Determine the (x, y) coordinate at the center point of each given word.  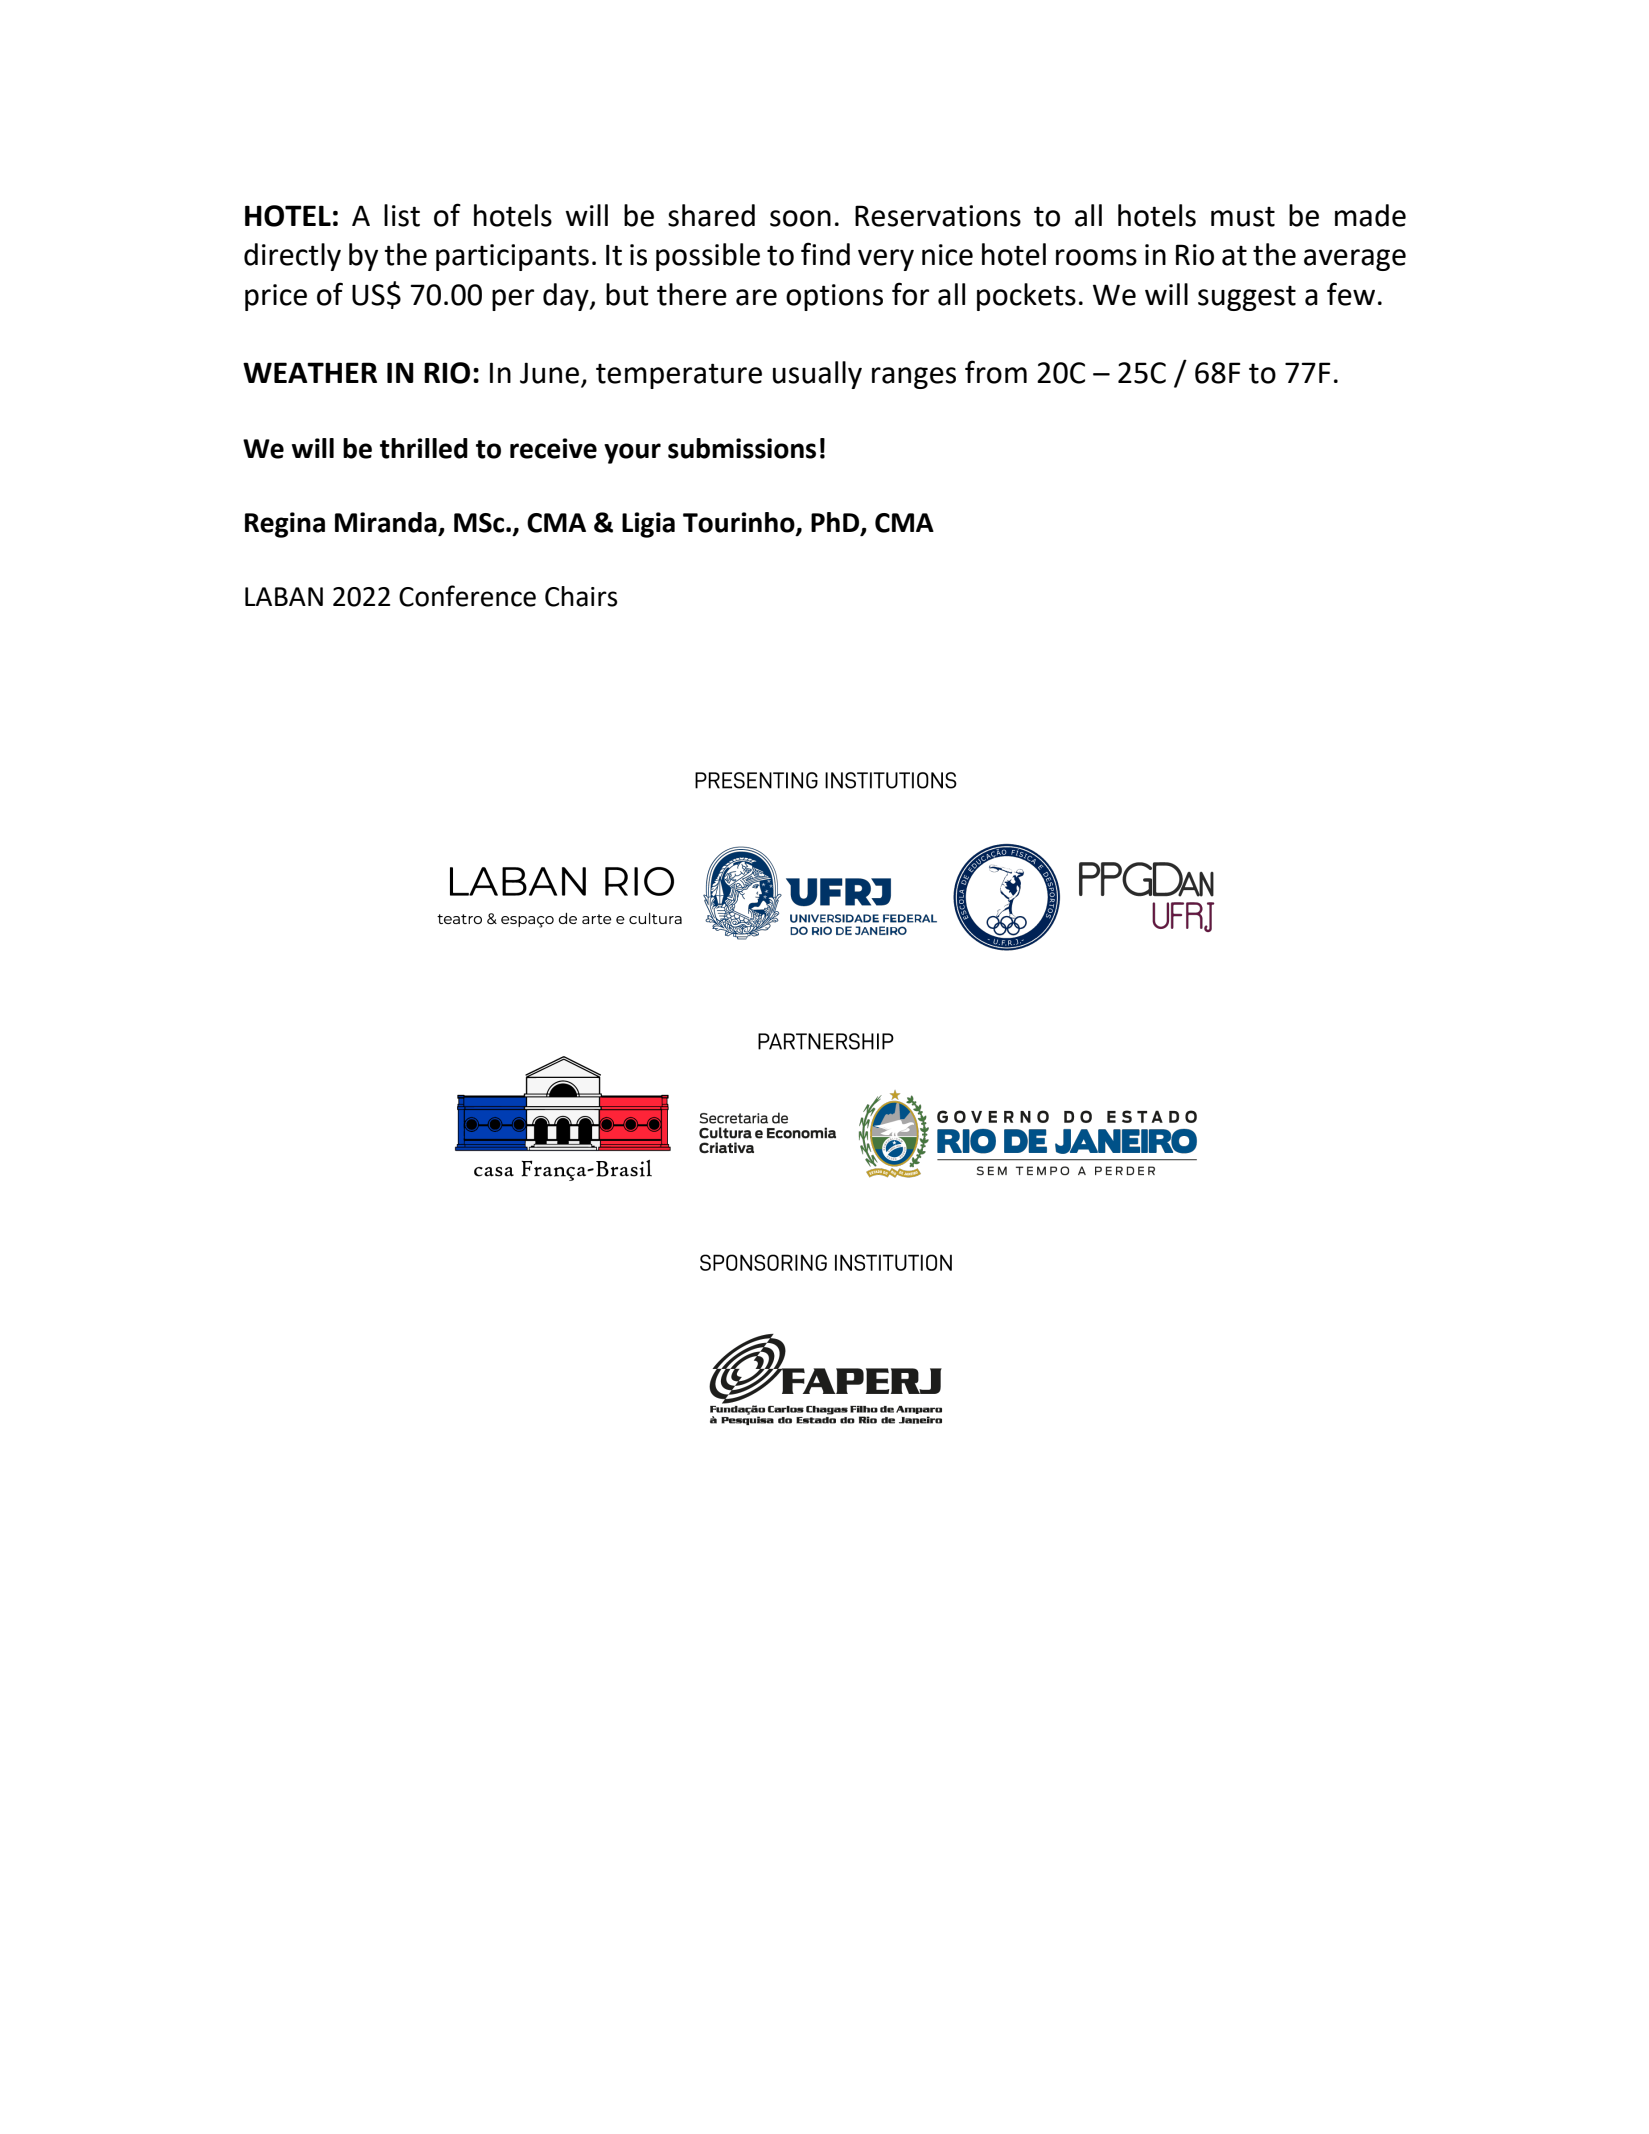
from (996, 372)
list (402, 215)
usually (817, 375)
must (1243, 217)
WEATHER (310, 372)
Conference (467, 596)
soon (800, 218)
